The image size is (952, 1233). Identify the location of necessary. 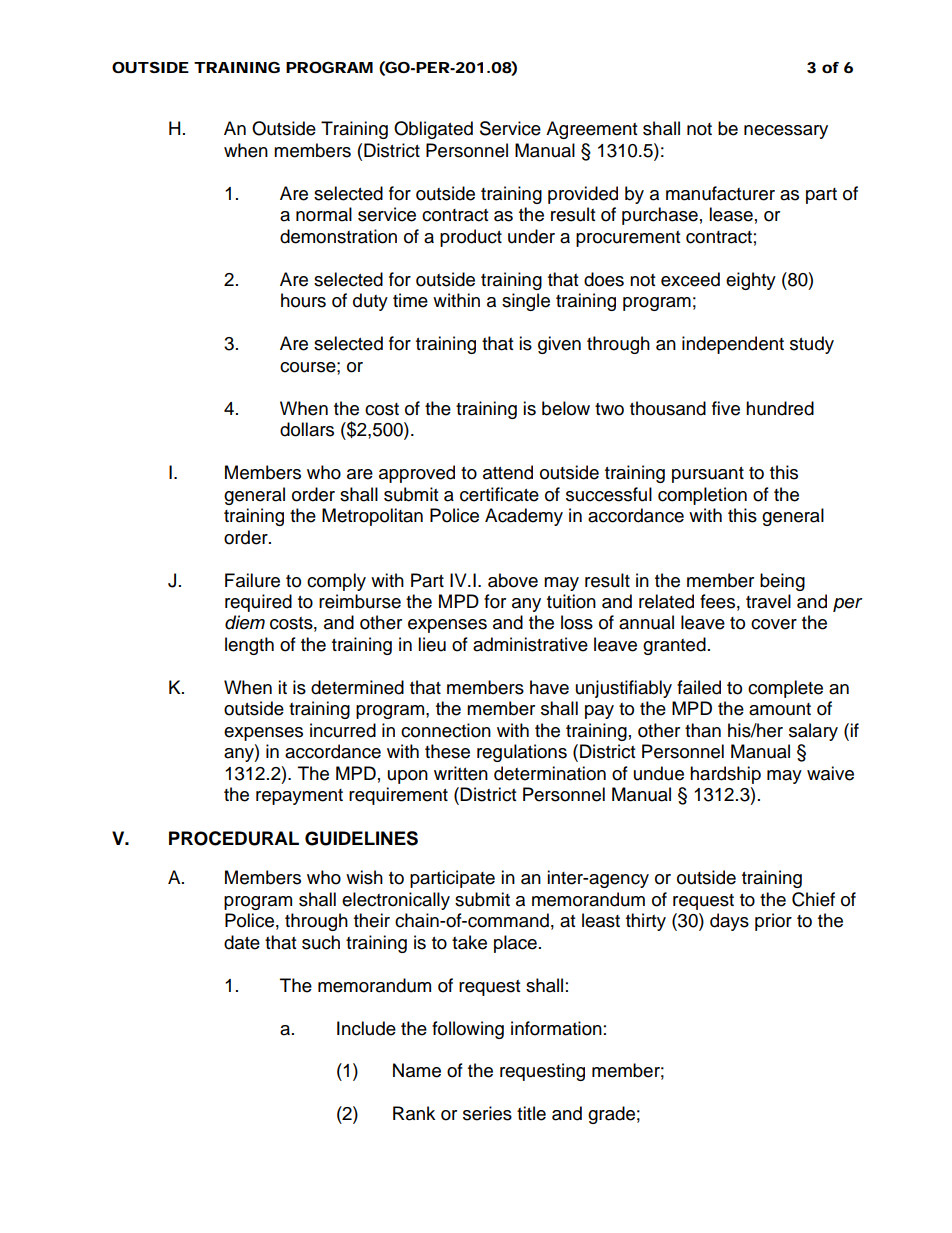
(786, 132).
